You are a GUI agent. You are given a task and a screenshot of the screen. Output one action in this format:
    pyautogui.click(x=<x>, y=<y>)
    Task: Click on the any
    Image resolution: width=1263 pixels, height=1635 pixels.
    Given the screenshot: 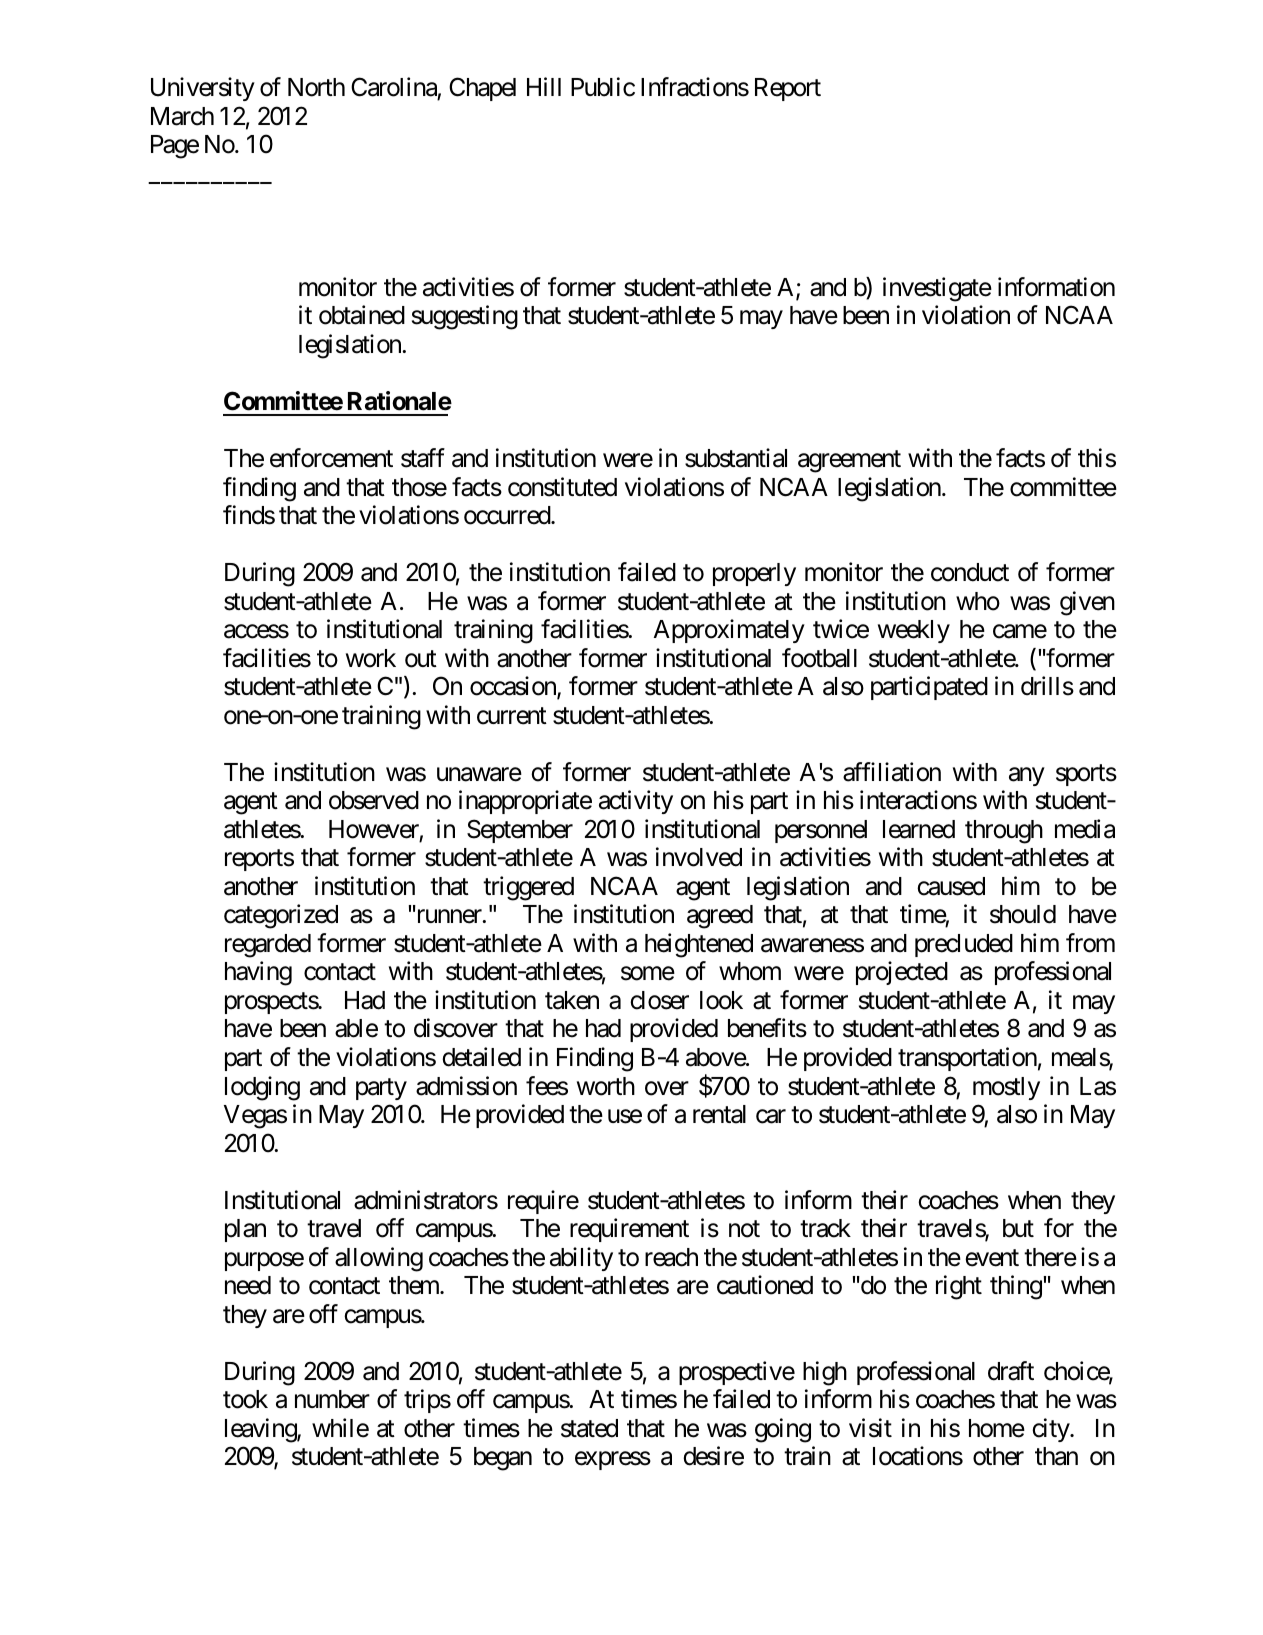 What is the action you would take?
    pyautogui.click(x=1027, y=776)
